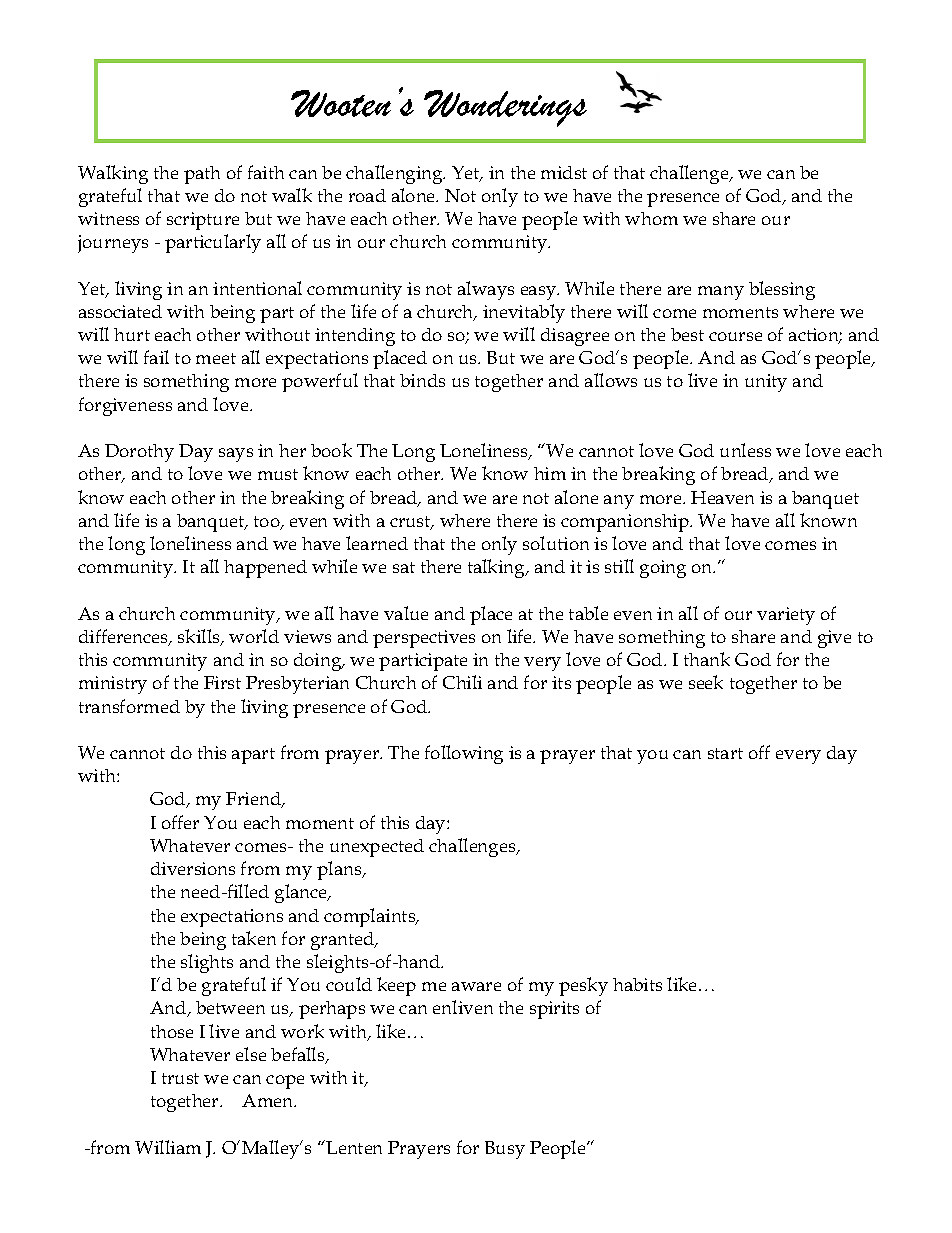  Describe the element at coordinates (395, 174) in the screenshot. I see `challenging` at that location.
